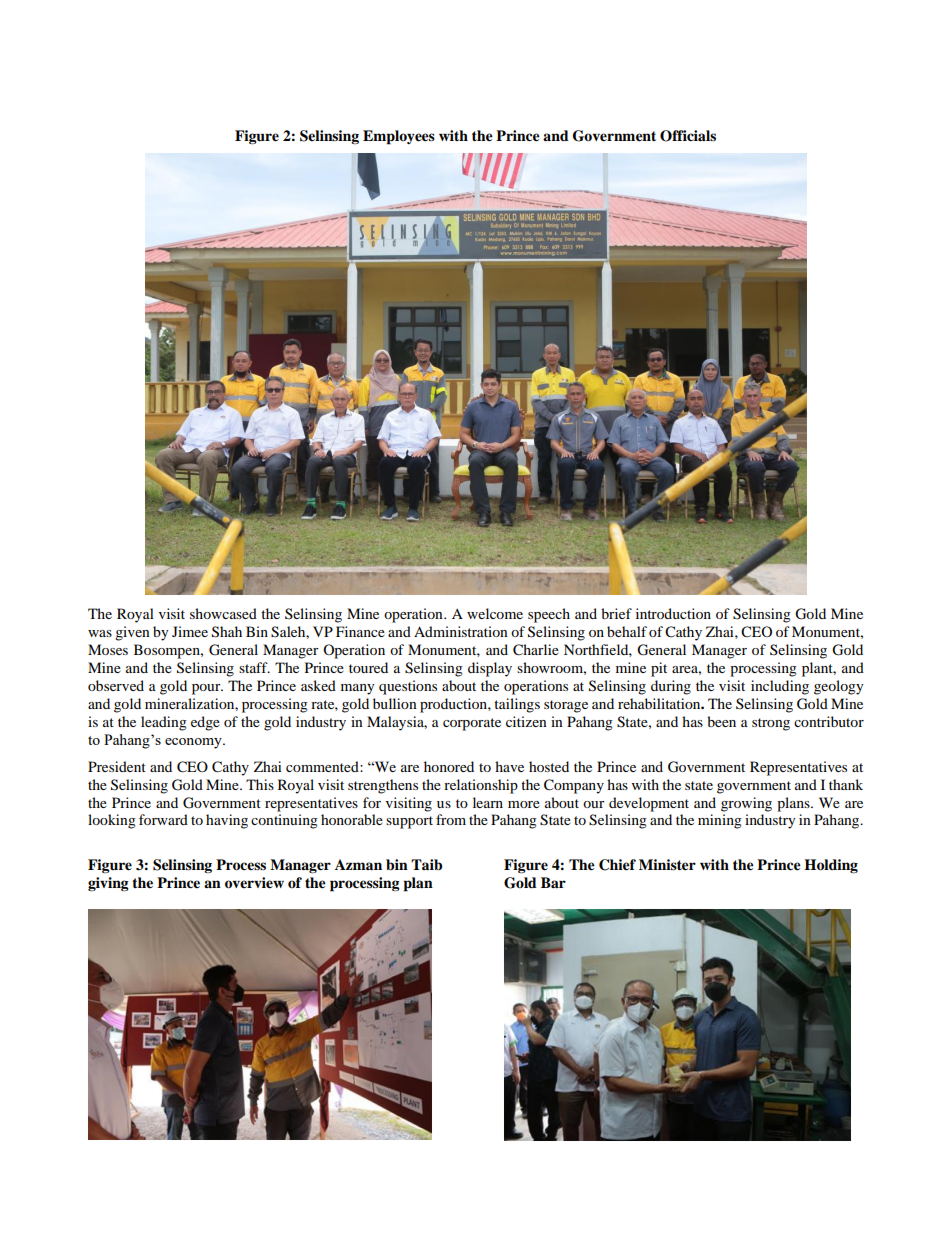 The height and width of the screenshot is (1233, 952). What do you see at coordinates (223, 613) in the screenshot?
I see `showcased` at bounding box center [223, 613].
